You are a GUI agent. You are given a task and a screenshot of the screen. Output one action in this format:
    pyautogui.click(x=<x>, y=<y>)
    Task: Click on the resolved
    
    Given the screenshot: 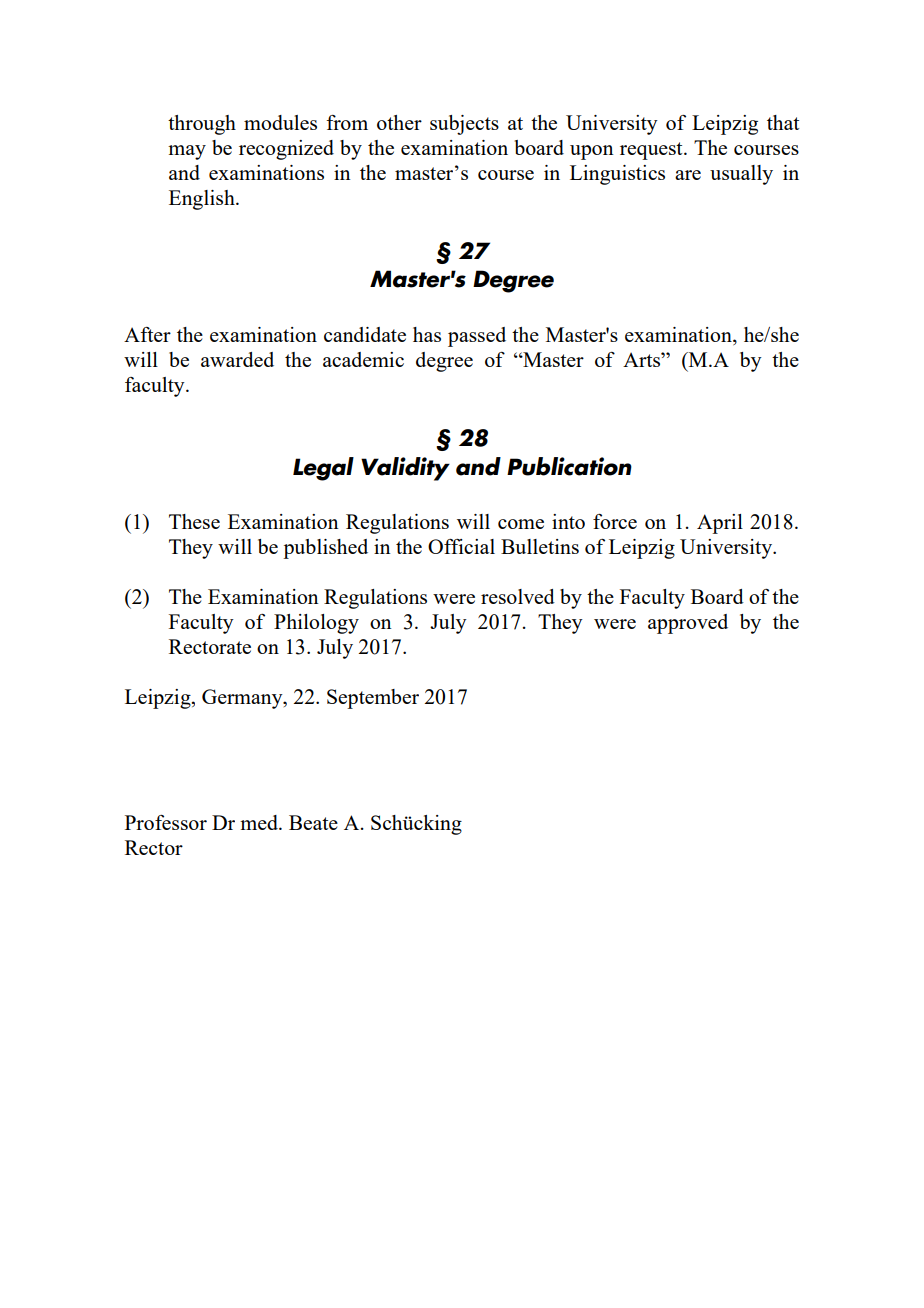 What is the action you would take?
    pyautogui.click(x=518, y=596)
